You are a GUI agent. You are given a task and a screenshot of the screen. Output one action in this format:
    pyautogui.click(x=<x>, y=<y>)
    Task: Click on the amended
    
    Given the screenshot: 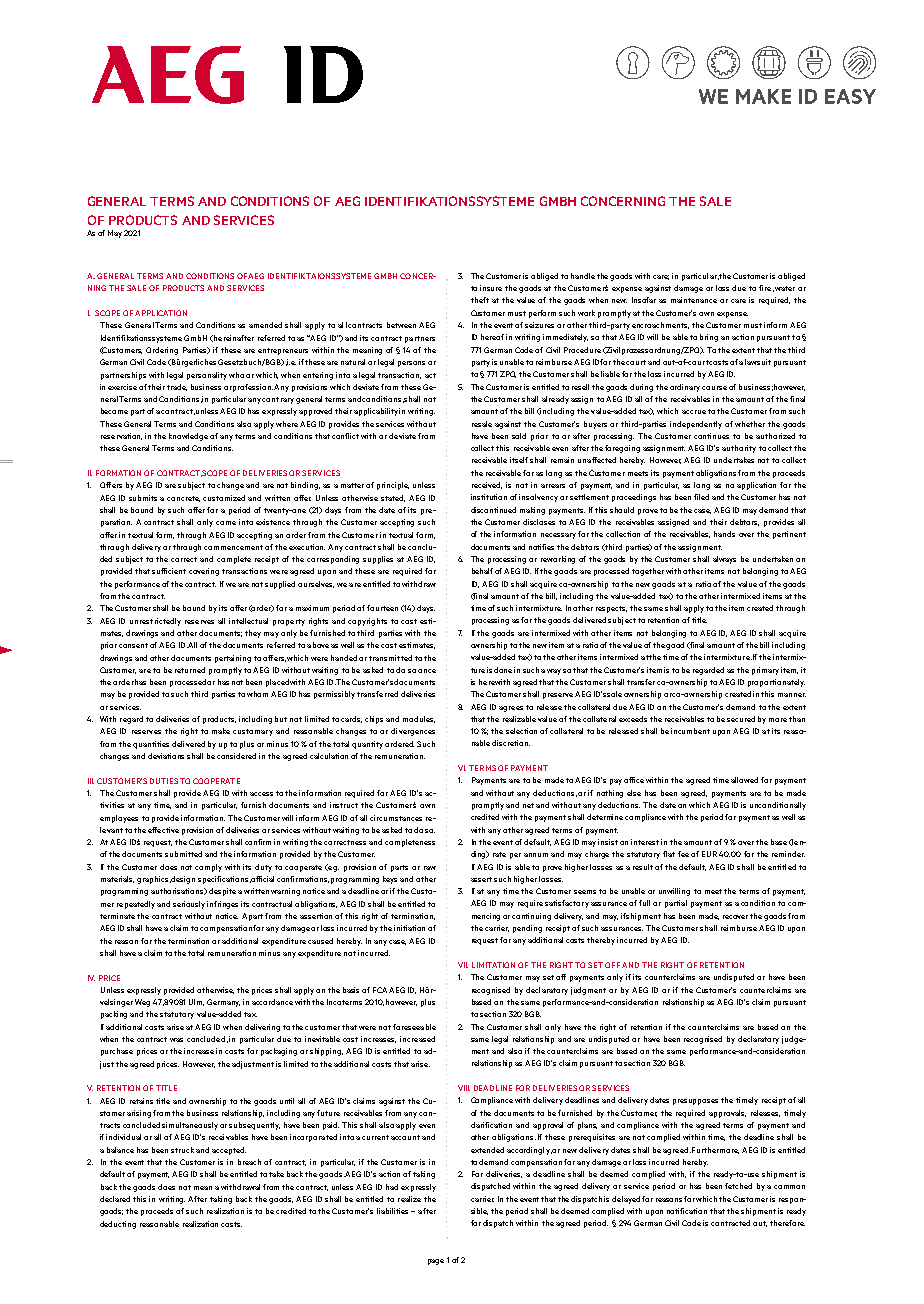 What is the action you would take?
    pyautogui.click(x=265, y=325)
